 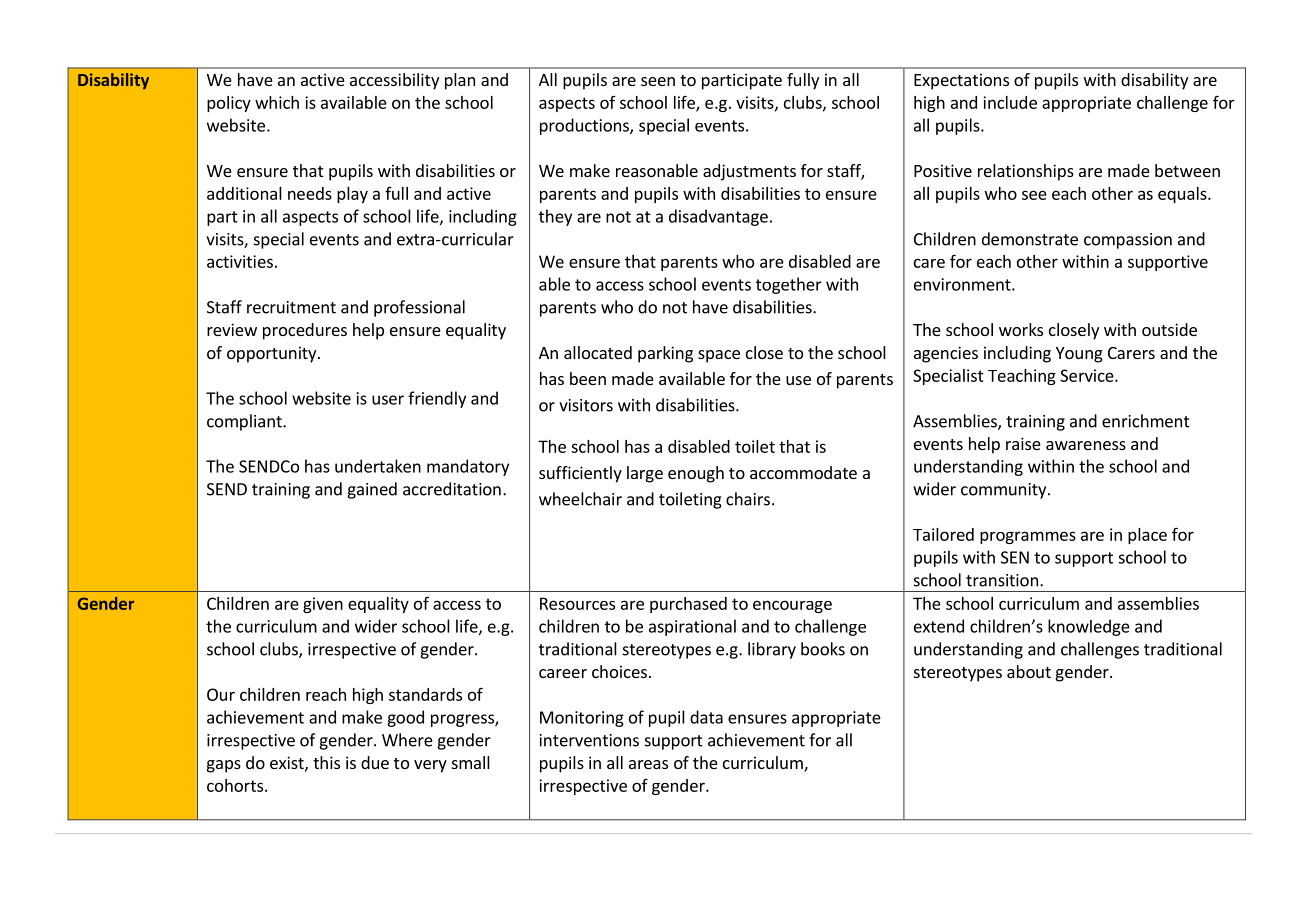 I want to click on seen, so click(x=658, y=81).
